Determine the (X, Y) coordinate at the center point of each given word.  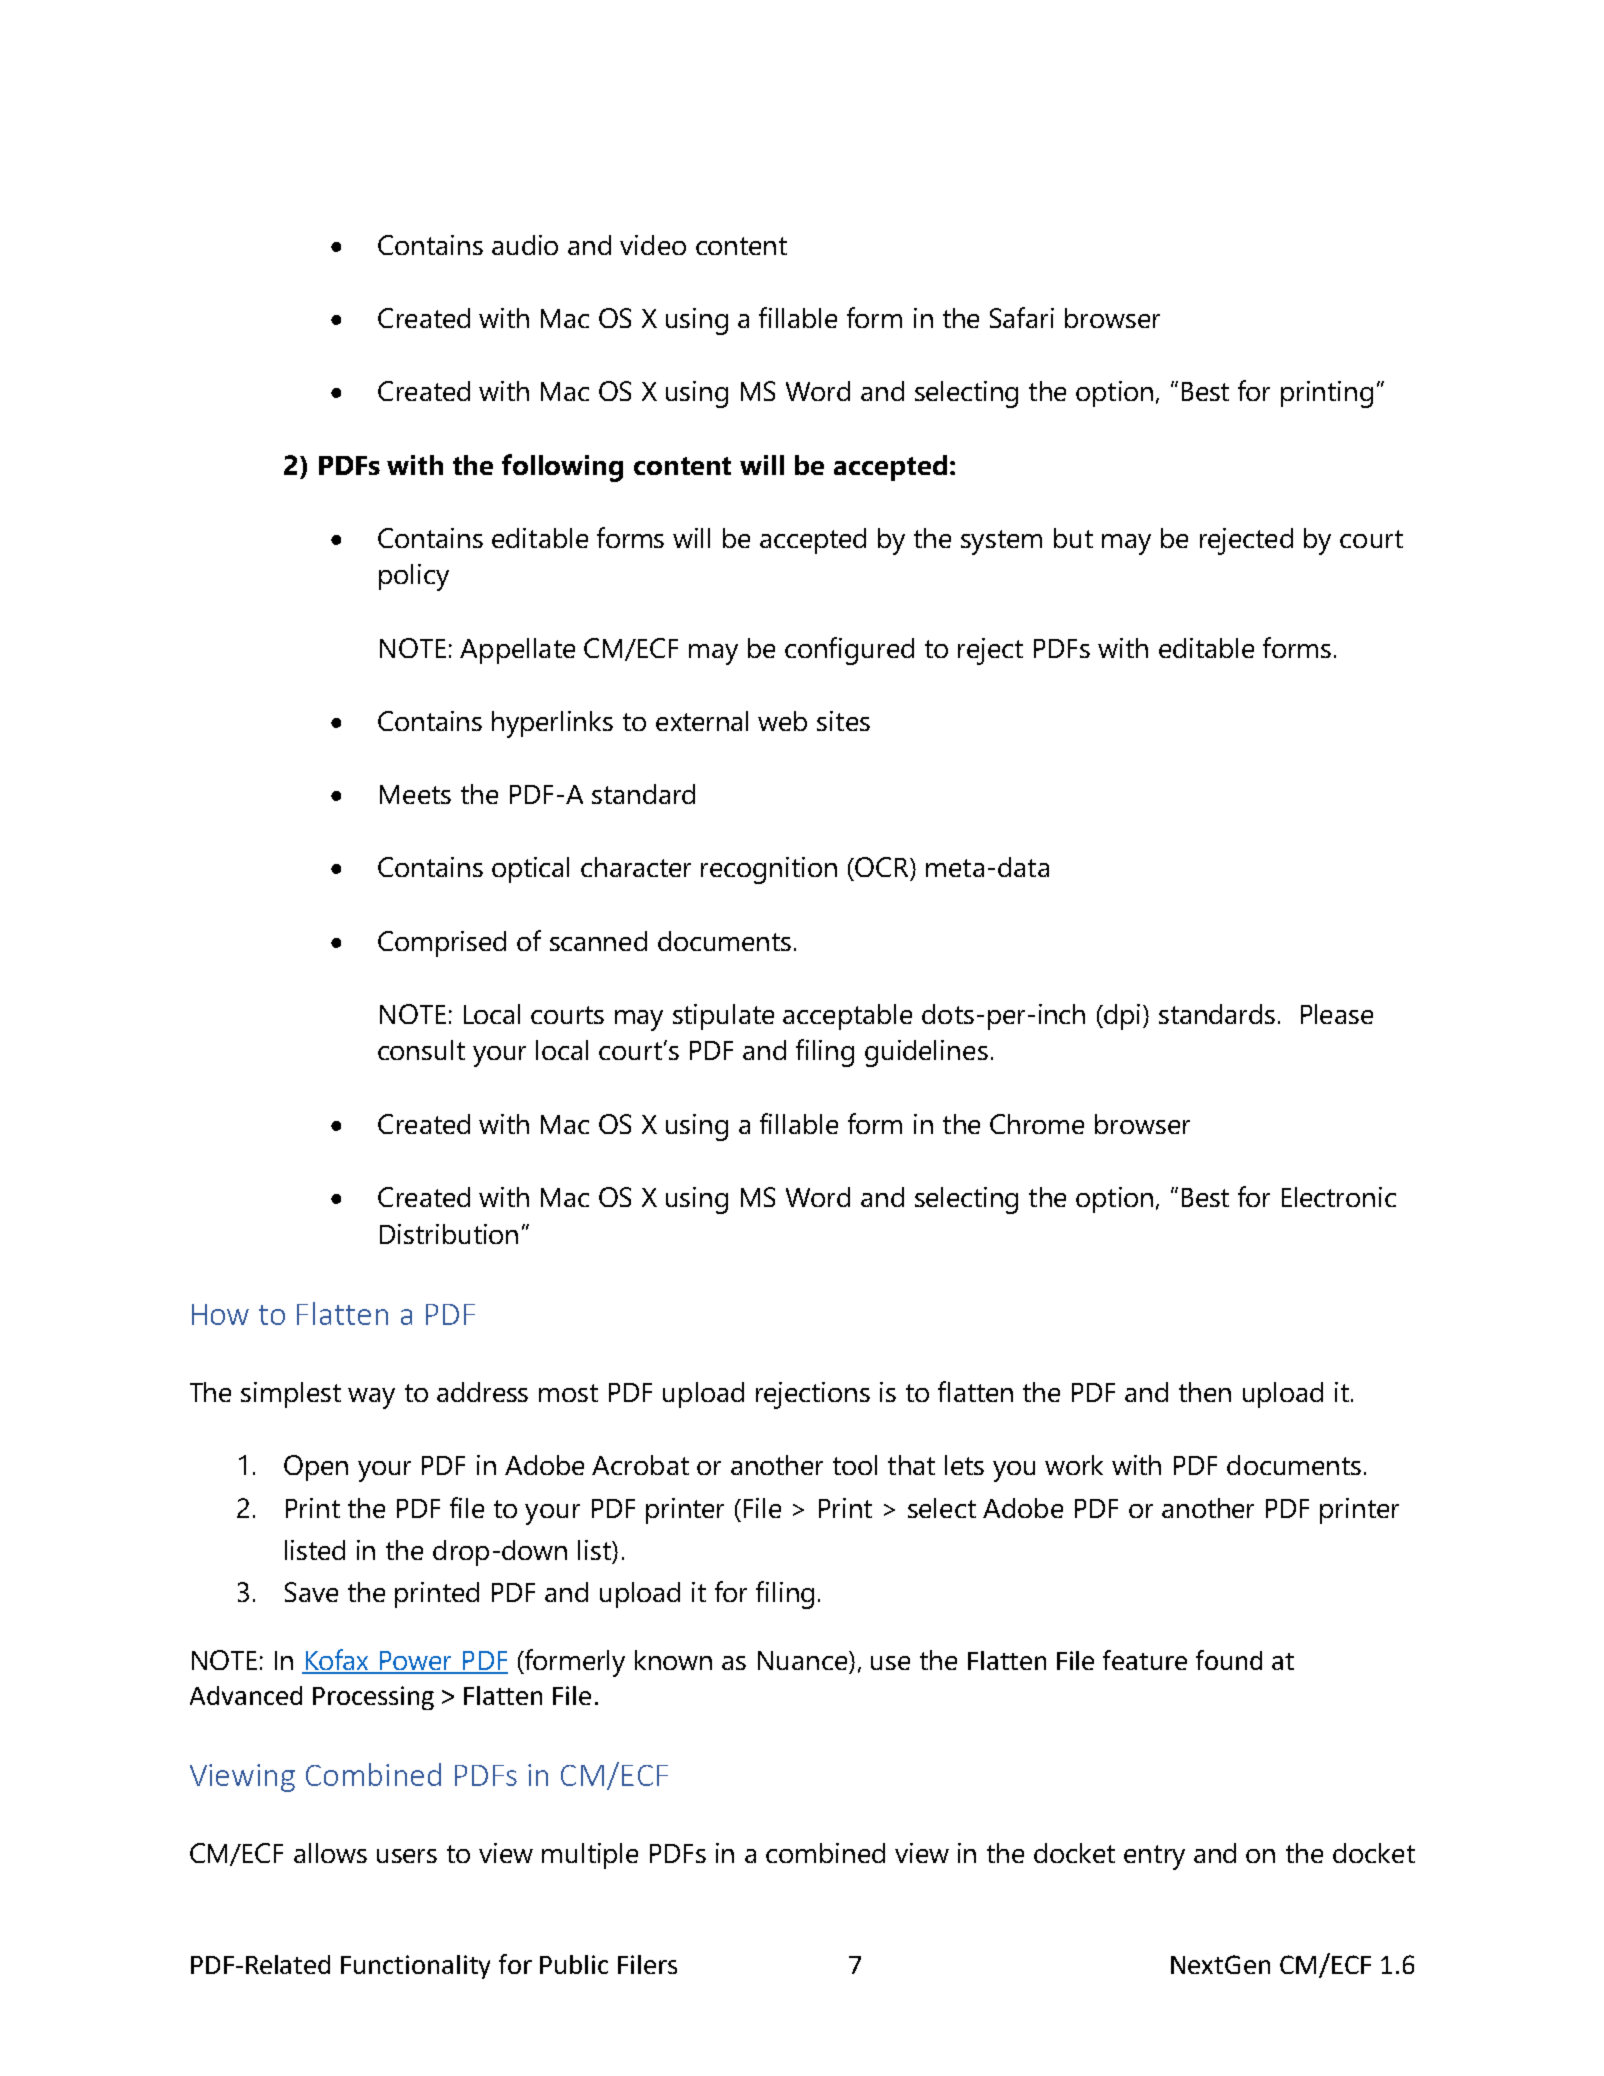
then (1205, 1392)
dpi (1121, 1017)
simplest (291, 1395)
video (653, 245)
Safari (1022, 317)
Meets (415, 794)
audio (525, 245)
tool (855, 1465)
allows (330, 1853)
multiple (590, 1856)
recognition (769, 870)
